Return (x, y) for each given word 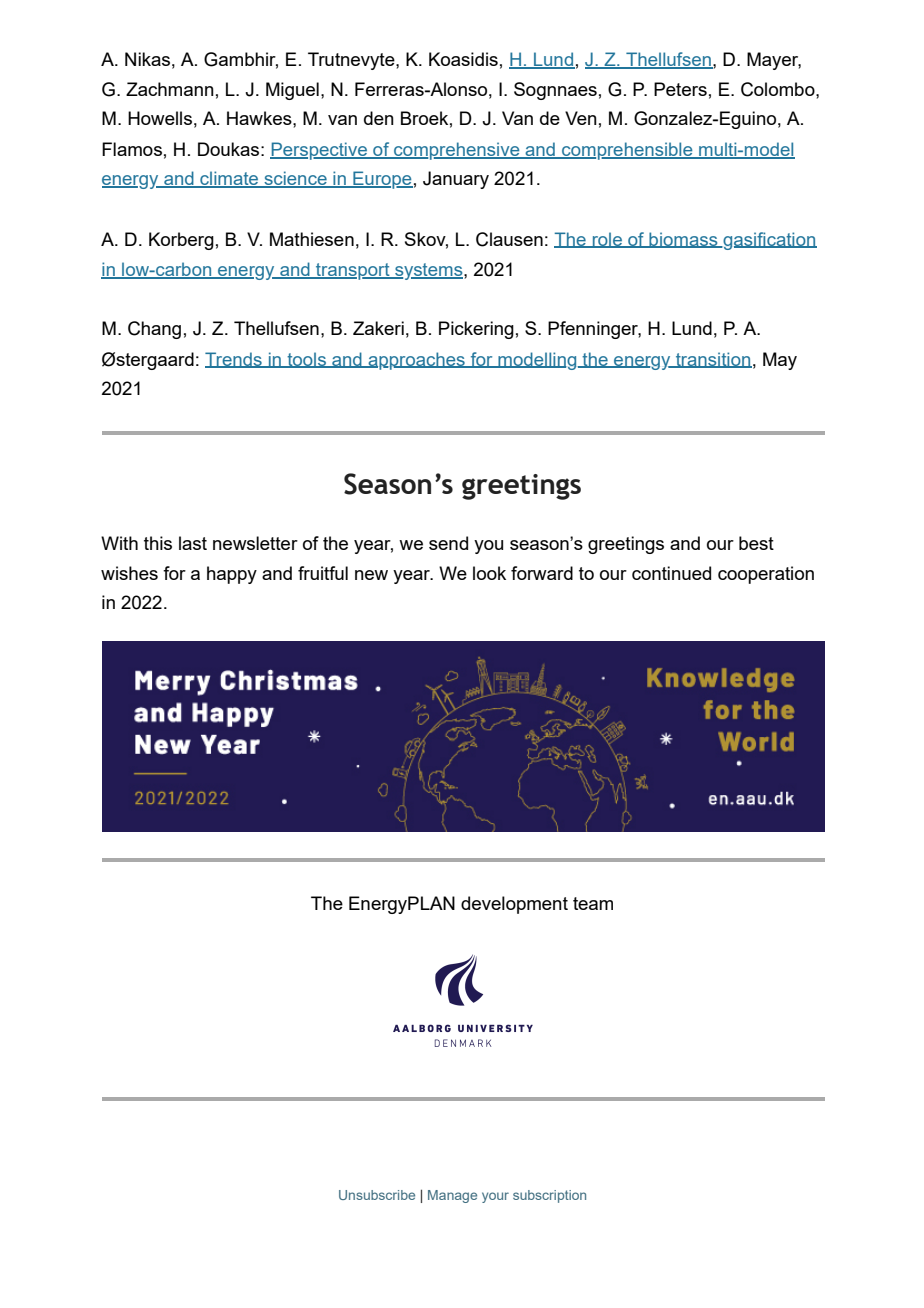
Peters (680, 89)
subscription (549, 1196)
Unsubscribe (377, 1195)
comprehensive (457, 151)
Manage (452, 1196)
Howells (160, 118)
